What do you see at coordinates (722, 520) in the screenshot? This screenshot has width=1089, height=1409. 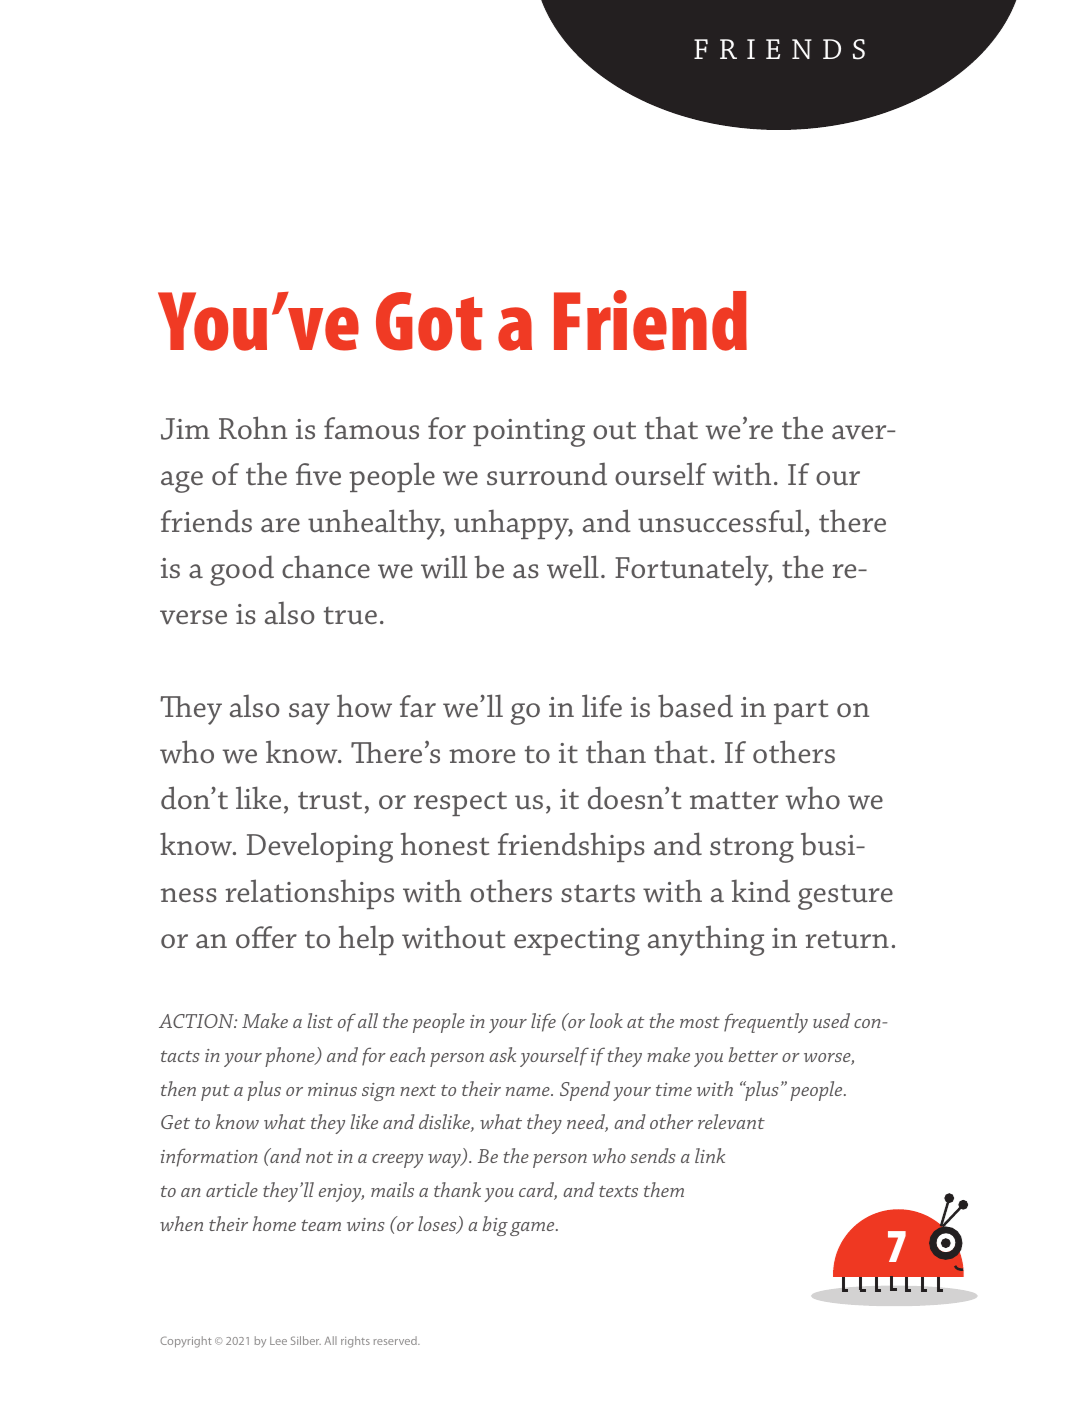 I see `unsuccessful` at bounding box center [722, 520].
